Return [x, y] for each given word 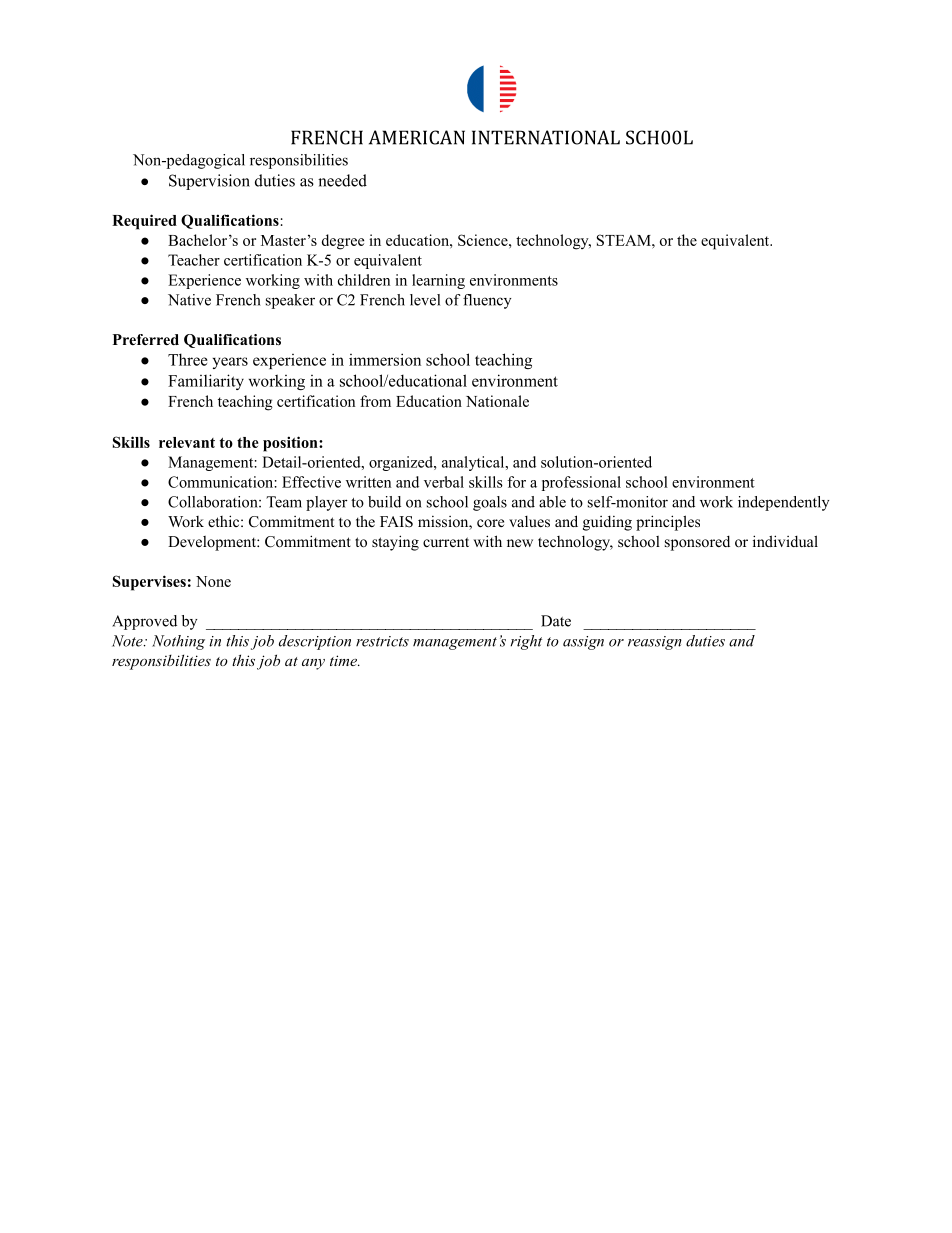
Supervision [209, 182]
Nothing [178, 642]
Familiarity [206, 382]
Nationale [497, 401]
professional [581, 483]
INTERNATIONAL [546, 137]
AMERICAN [417, 137]
